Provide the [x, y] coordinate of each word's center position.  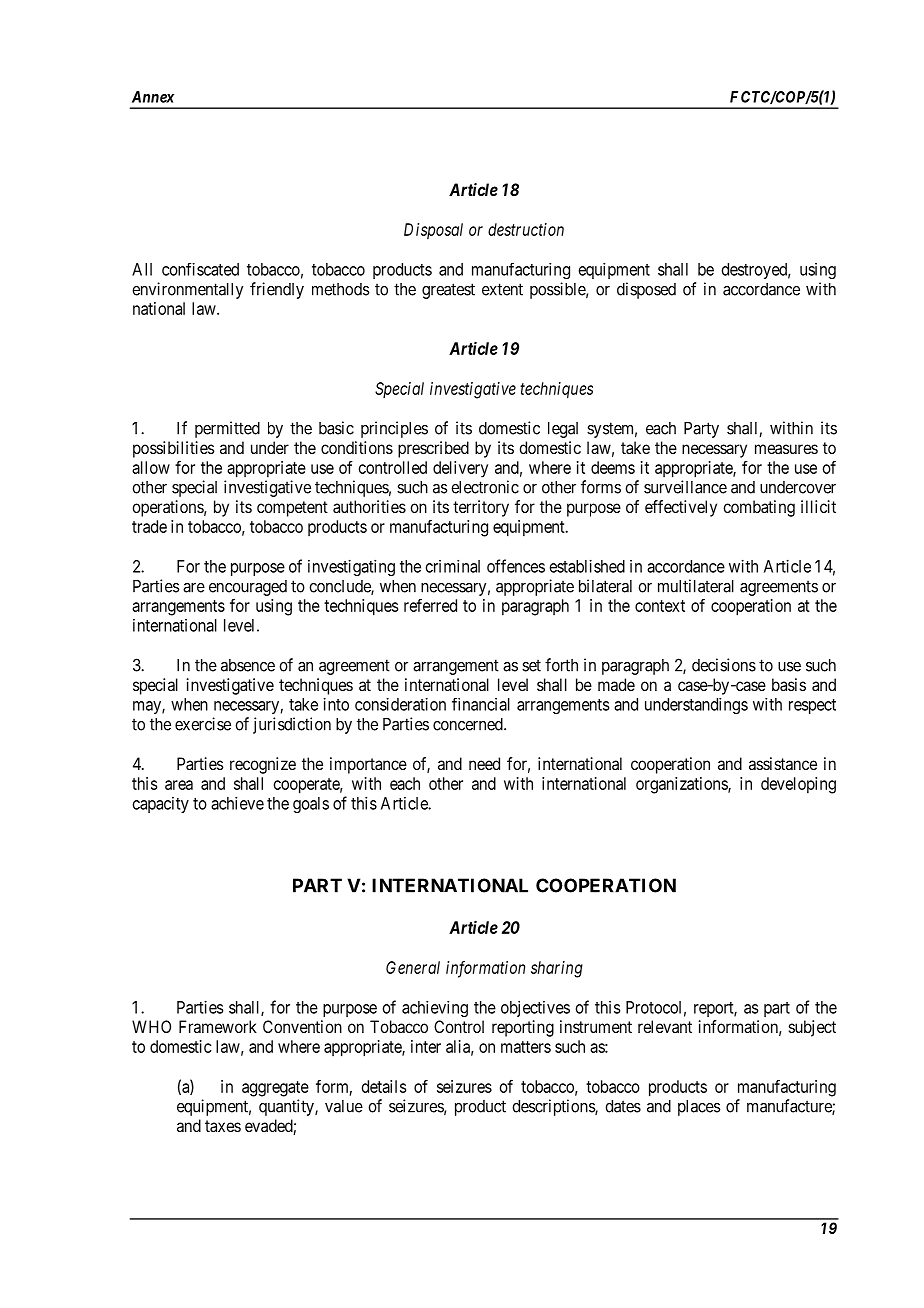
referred [430, 605]
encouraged [248, 588]
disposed [646, 290]
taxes [223, 1126]
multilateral [696, 586]
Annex [153, 97]
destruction [526, 229]
